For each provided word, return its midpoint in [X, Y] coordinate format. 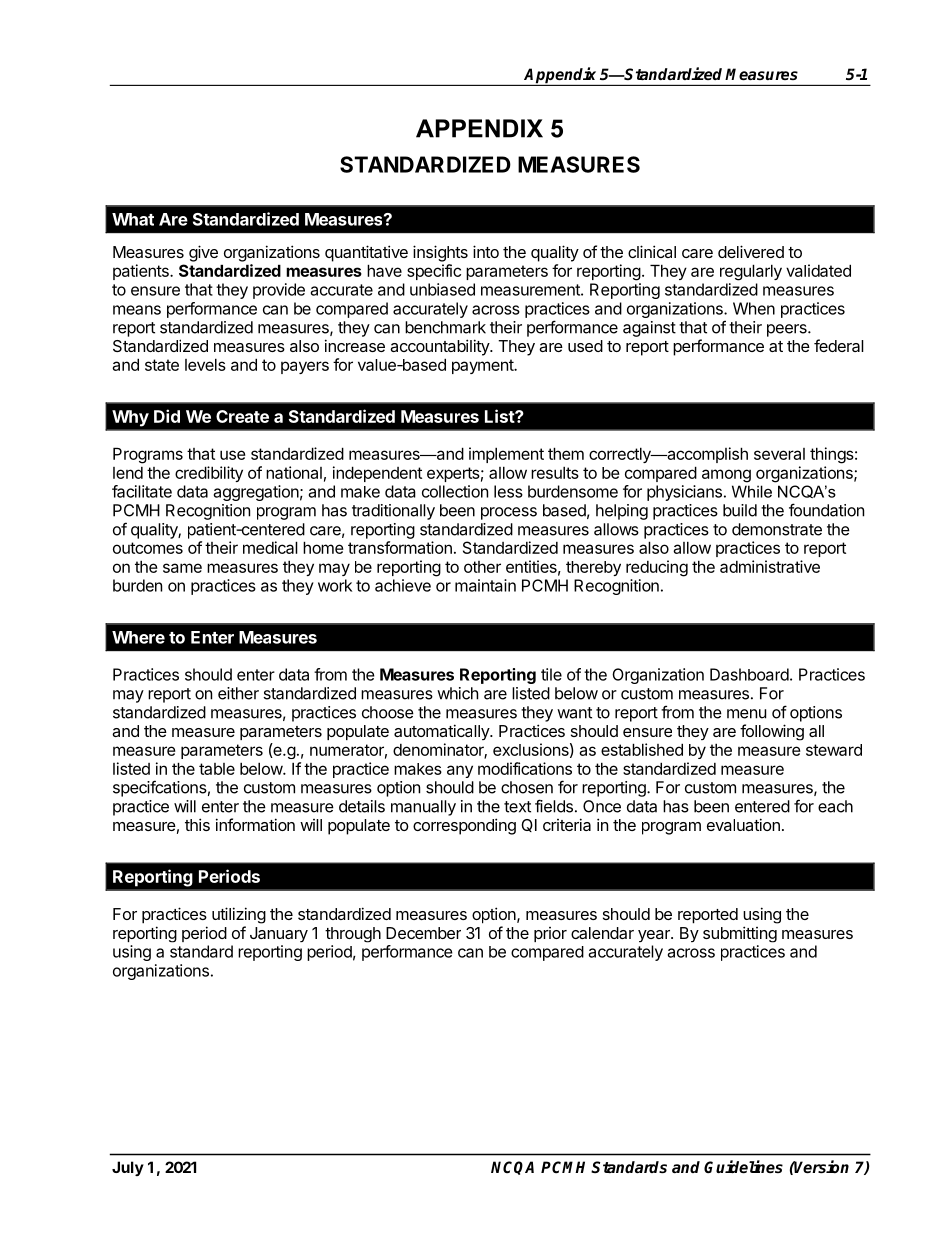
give [203, 253]
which [457, 693]
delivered [751, 251]
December [423, 933]
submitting [740, 934]
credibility [209, 474]
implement [506, 455]
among [726, 476]
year [655, 936]
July [128, 1168]
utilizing [239, 915]
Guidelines [743, 1167]
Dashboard [749, 674]
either [238, 693]
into [486, 251]
